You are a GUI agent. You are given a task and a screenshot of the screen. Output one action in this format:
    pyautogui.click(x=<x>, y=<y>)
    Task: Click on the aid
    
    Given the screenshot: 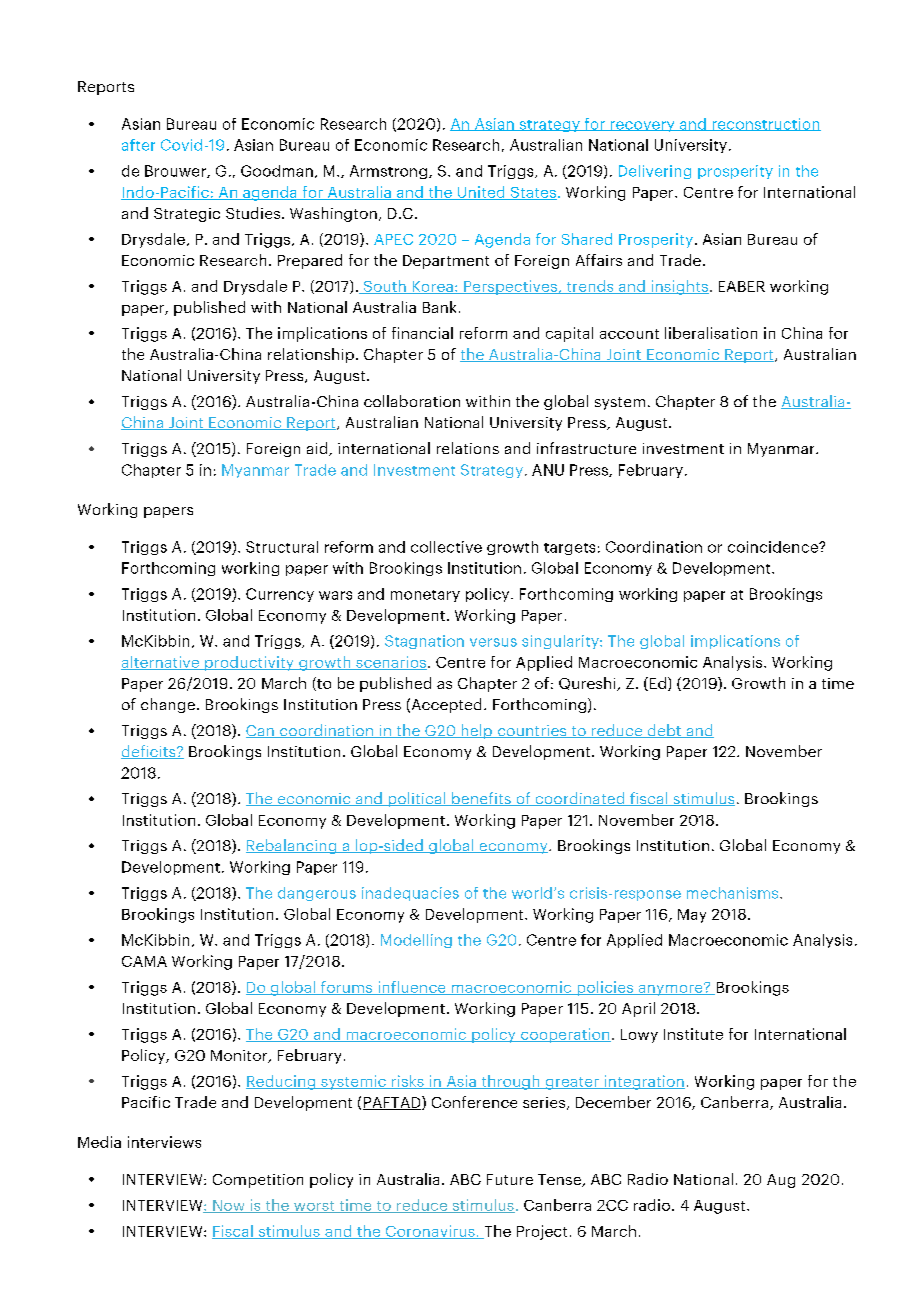 What is the action you would take?
    pyautogui.click(x=318, y=449)
